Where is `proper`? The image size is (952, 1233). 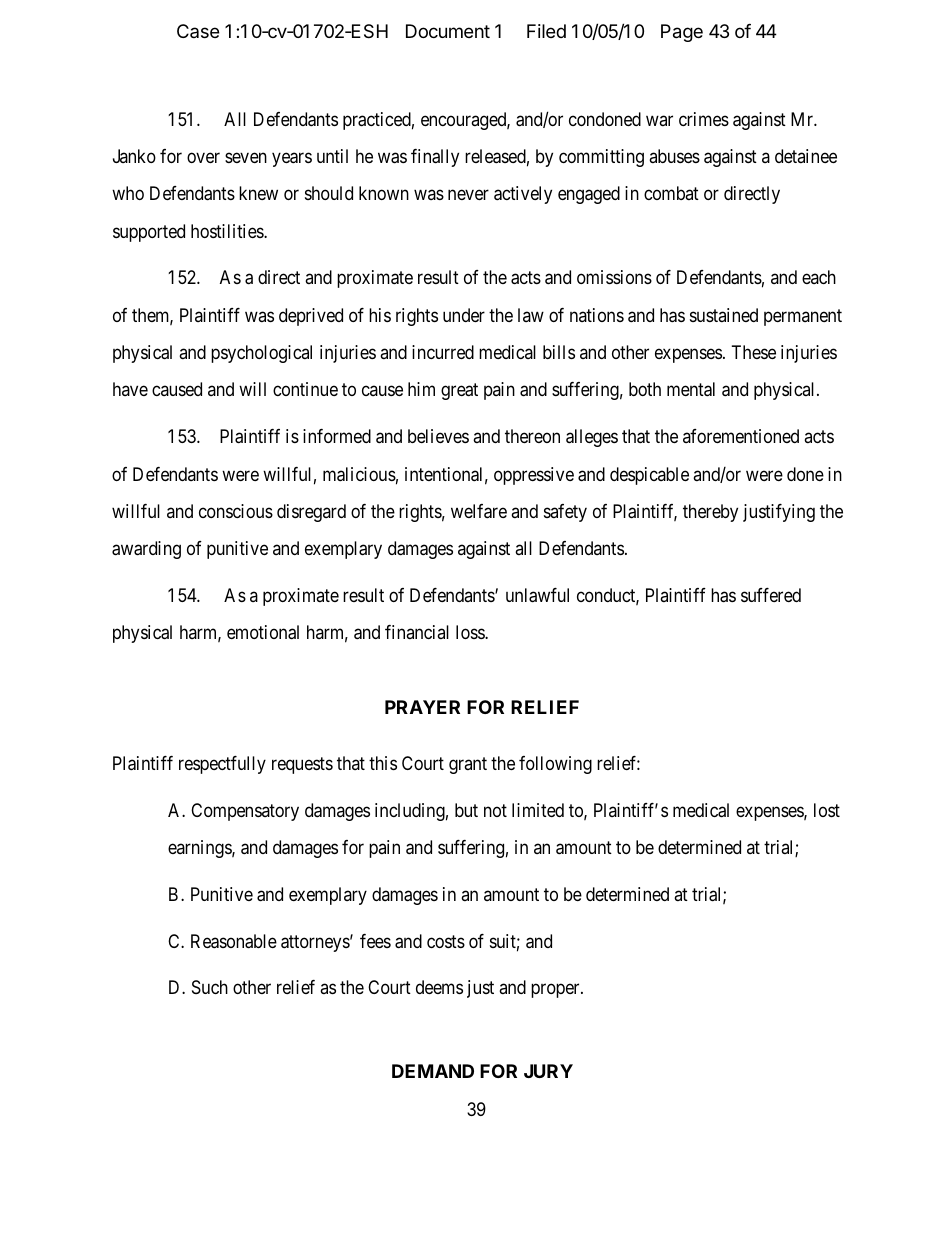
proper is located at coordinates (556, 991).
